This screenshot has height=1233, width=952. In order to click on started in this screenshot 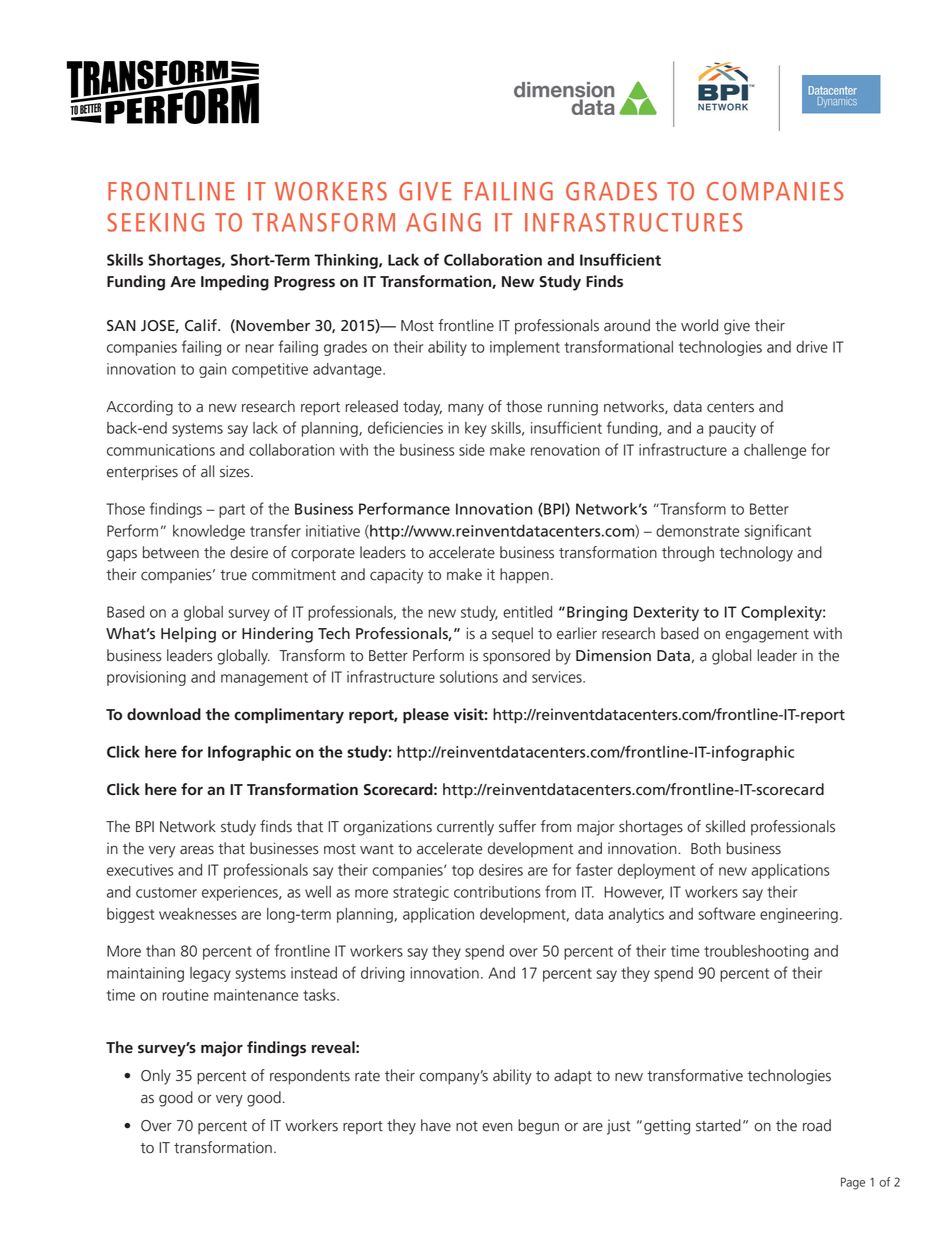, I will do `click(718, 1125)`.
